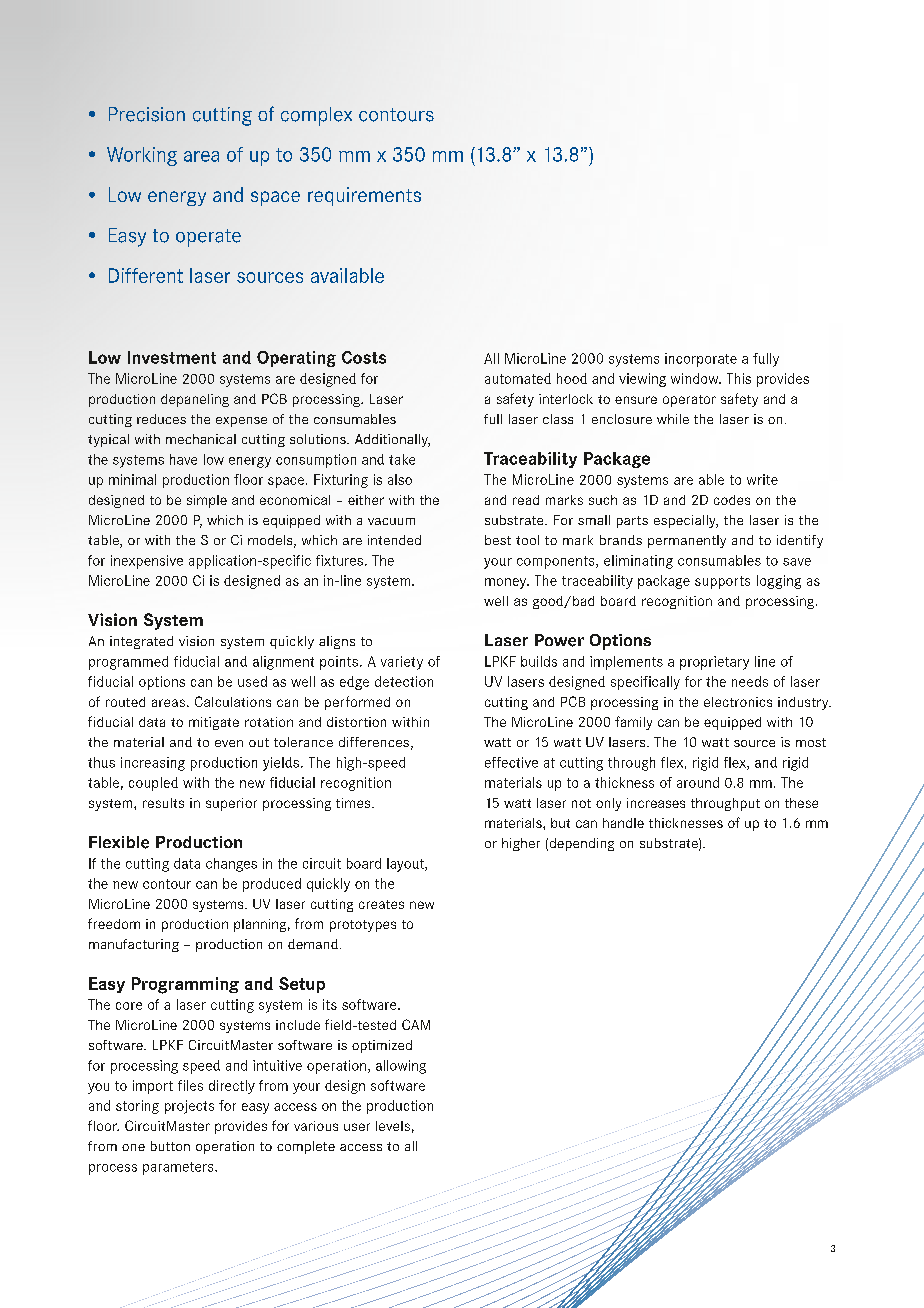  I want to click on levels, so click(393, 1126).
